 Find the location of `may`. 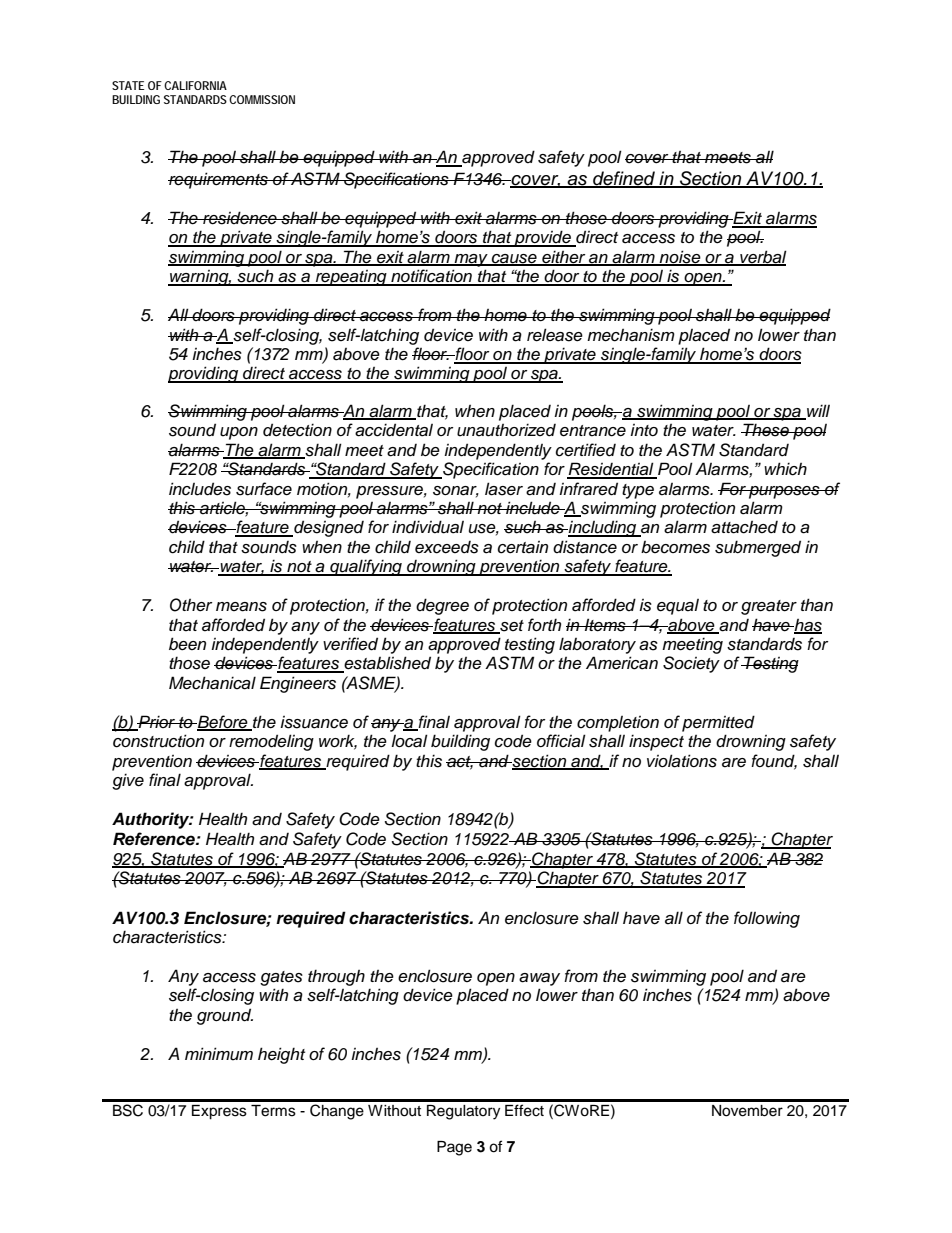

may is located at coordinates (471, 260).
